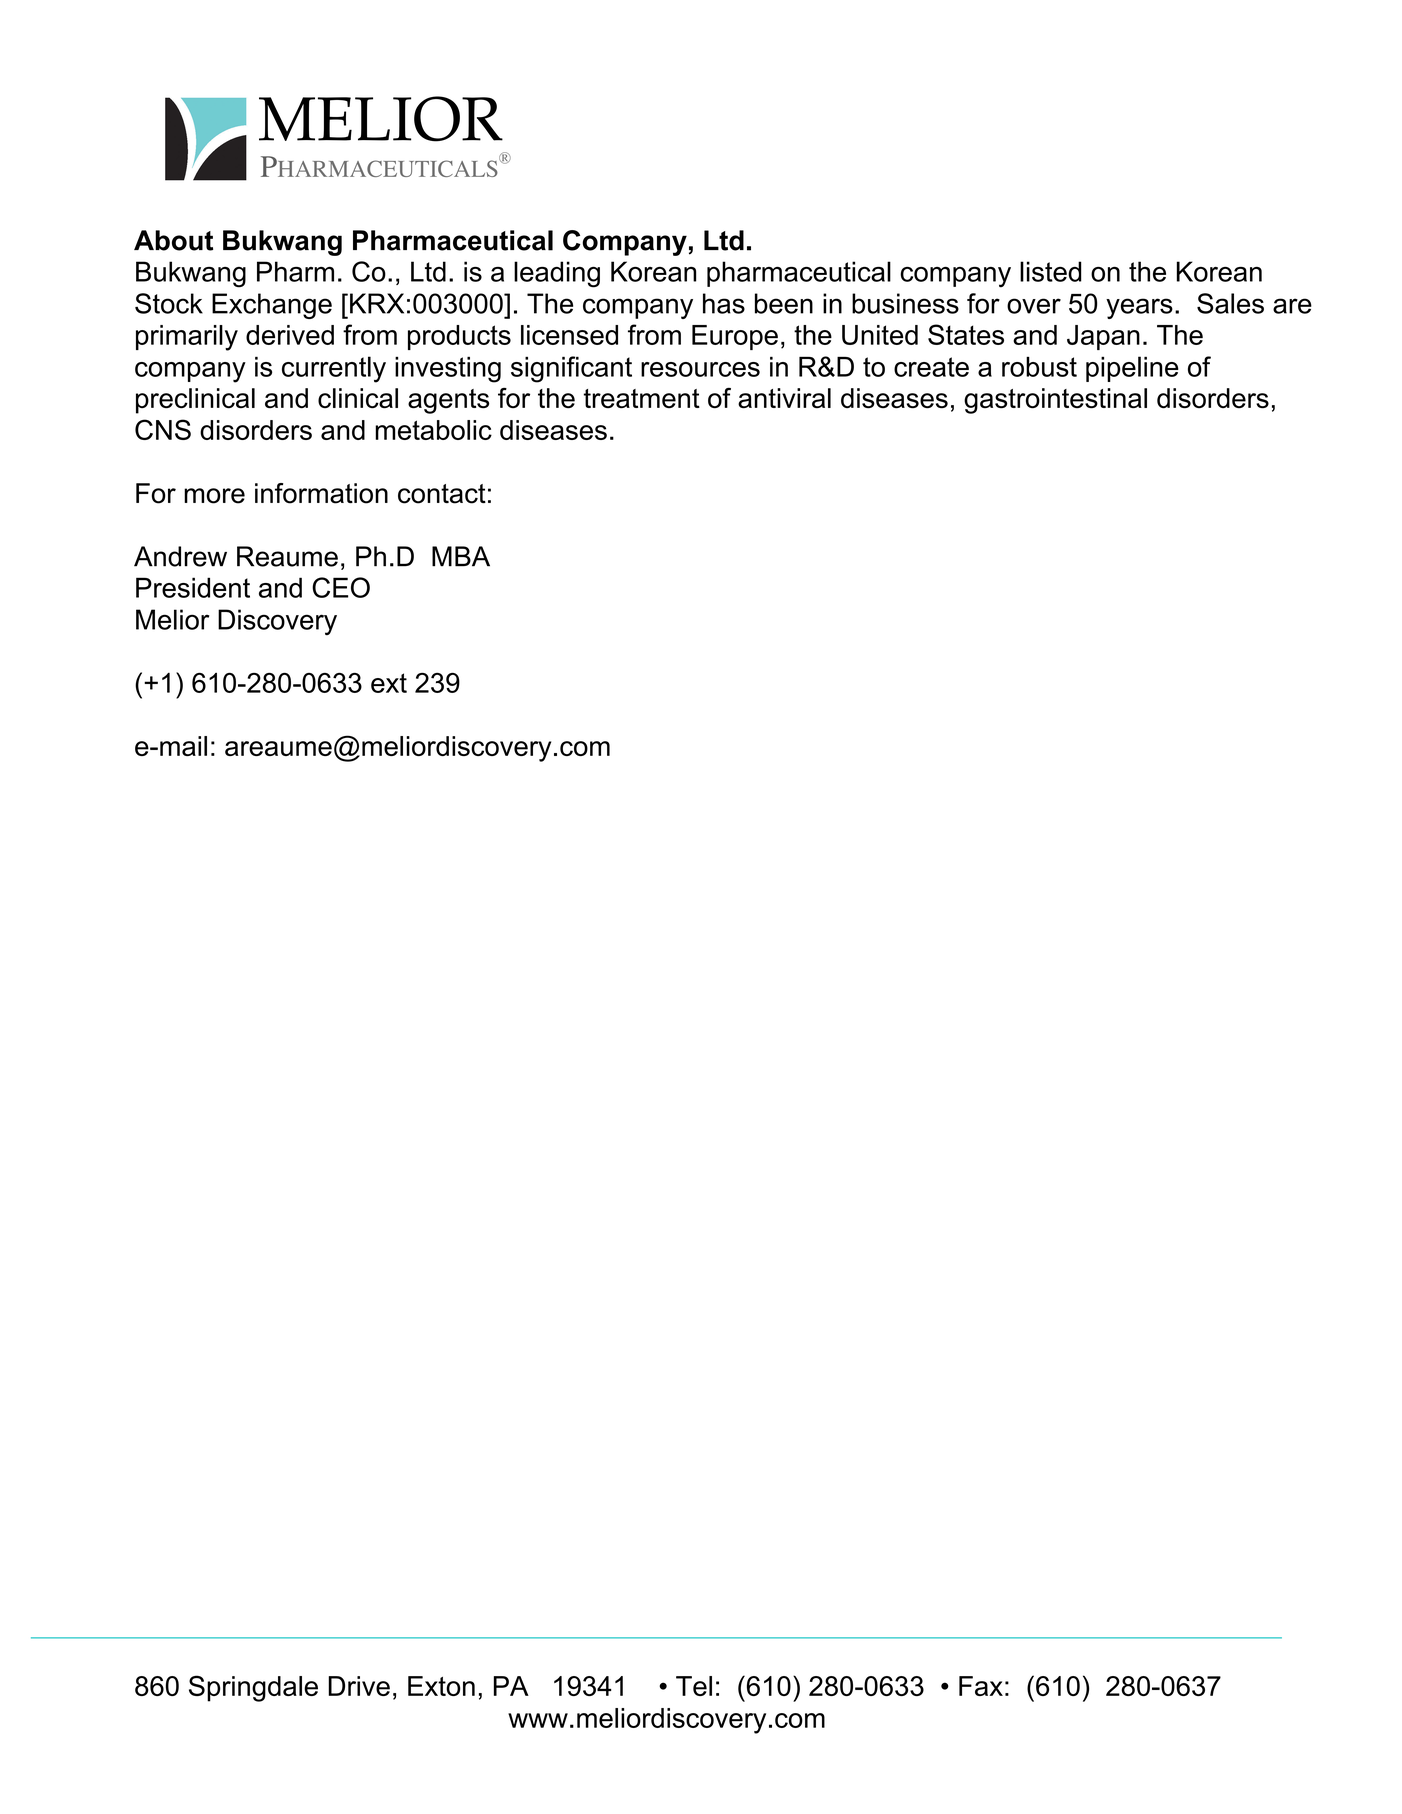 The width and height of the screenshot is (1402, 1814). What do you see at coordinates (461, 556) in the screenshot?
I see `MBA` at bounding box center [461, 556].
